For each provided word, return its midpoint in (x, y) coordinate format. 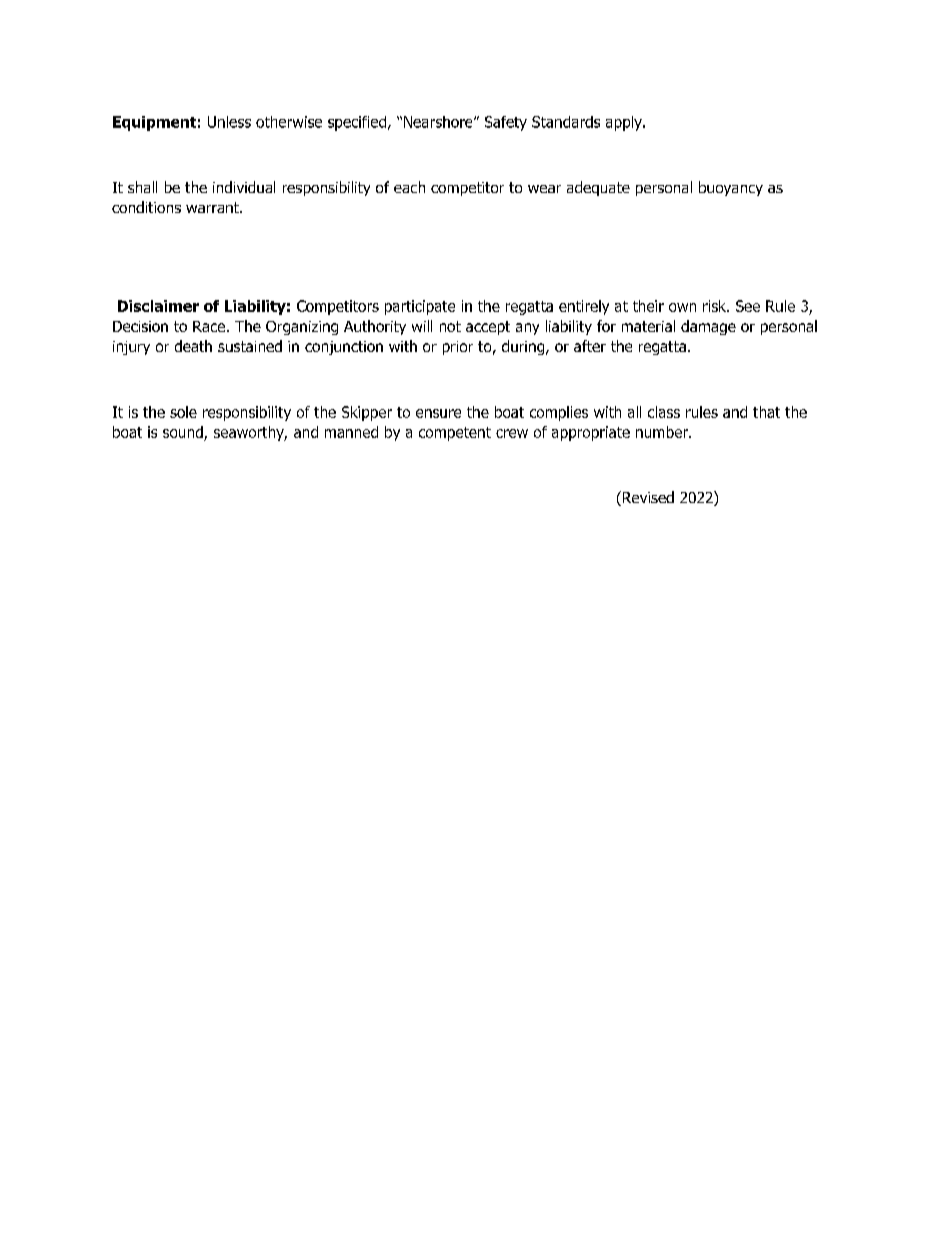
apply (625, 123)
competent (455, 434)
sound (184, 433)
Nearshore (439, 122)
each (409, 187)
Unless (229, 122)
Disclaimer (158, 306)
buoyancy (731, 188)
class (664, 412)
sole (183, 412)
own (682, 307)
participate (420, 307)
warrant (213, 207)
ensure (438, 413)
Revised (648, 497)
